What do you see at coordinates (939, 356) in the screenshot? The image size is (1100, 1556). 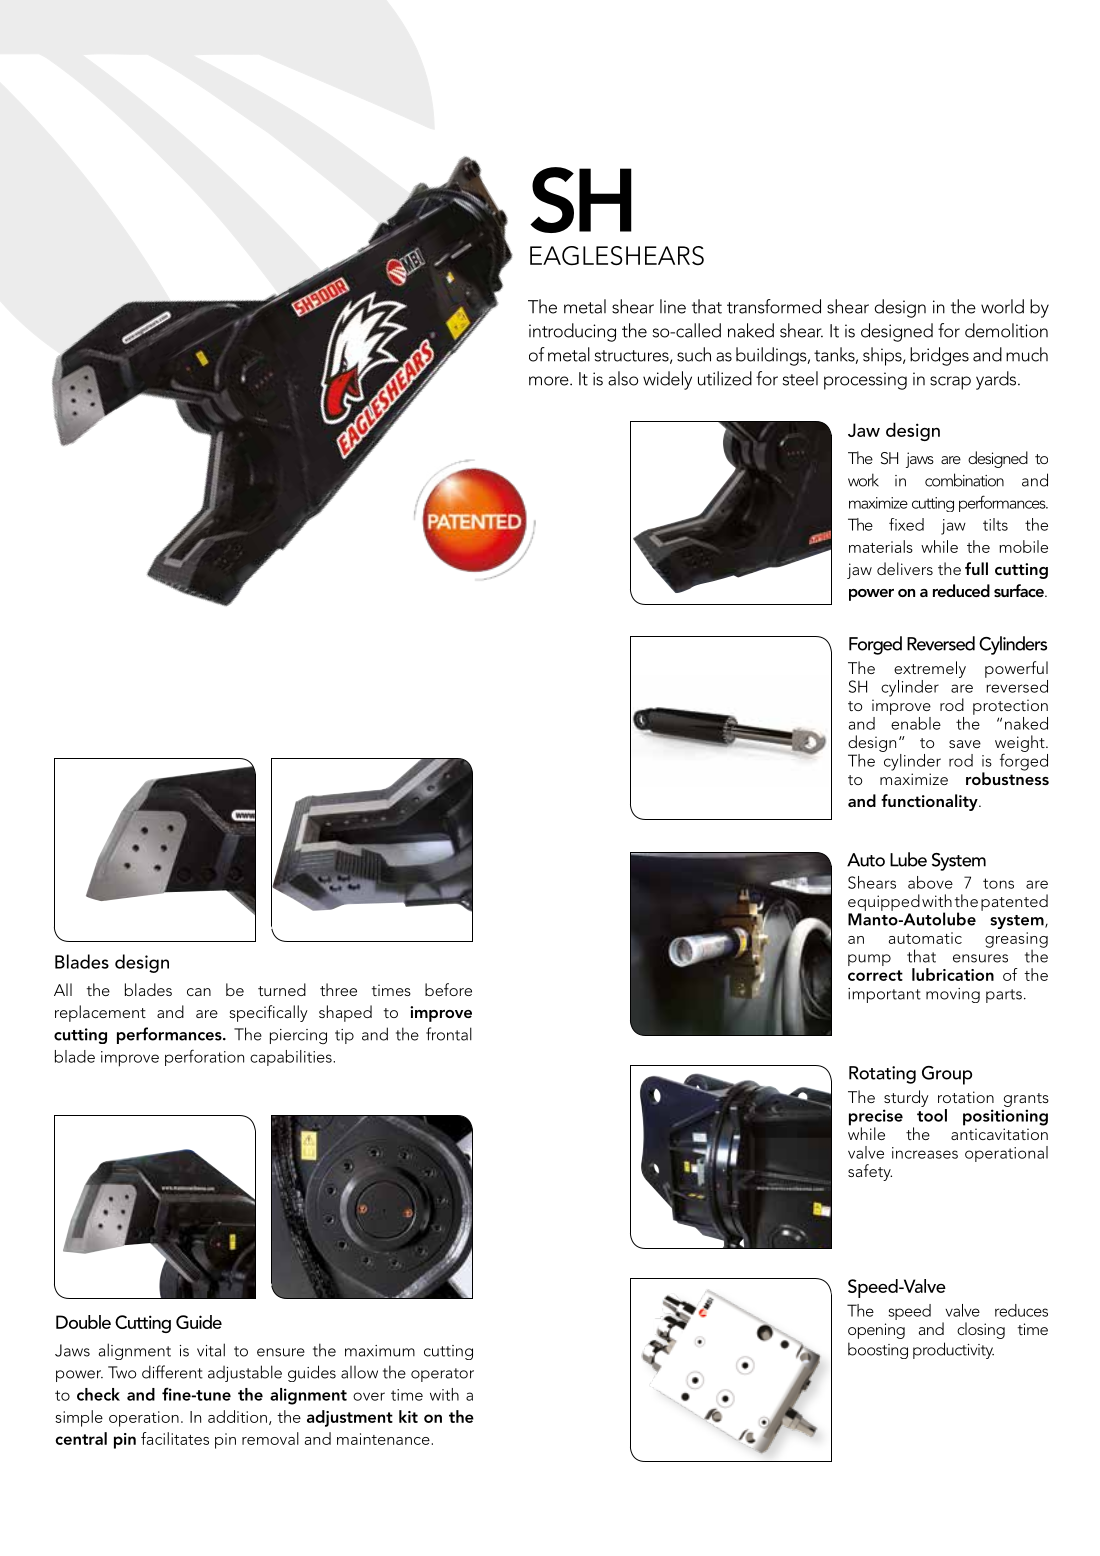 I see `bridges` at bounding box center [939, 356].
